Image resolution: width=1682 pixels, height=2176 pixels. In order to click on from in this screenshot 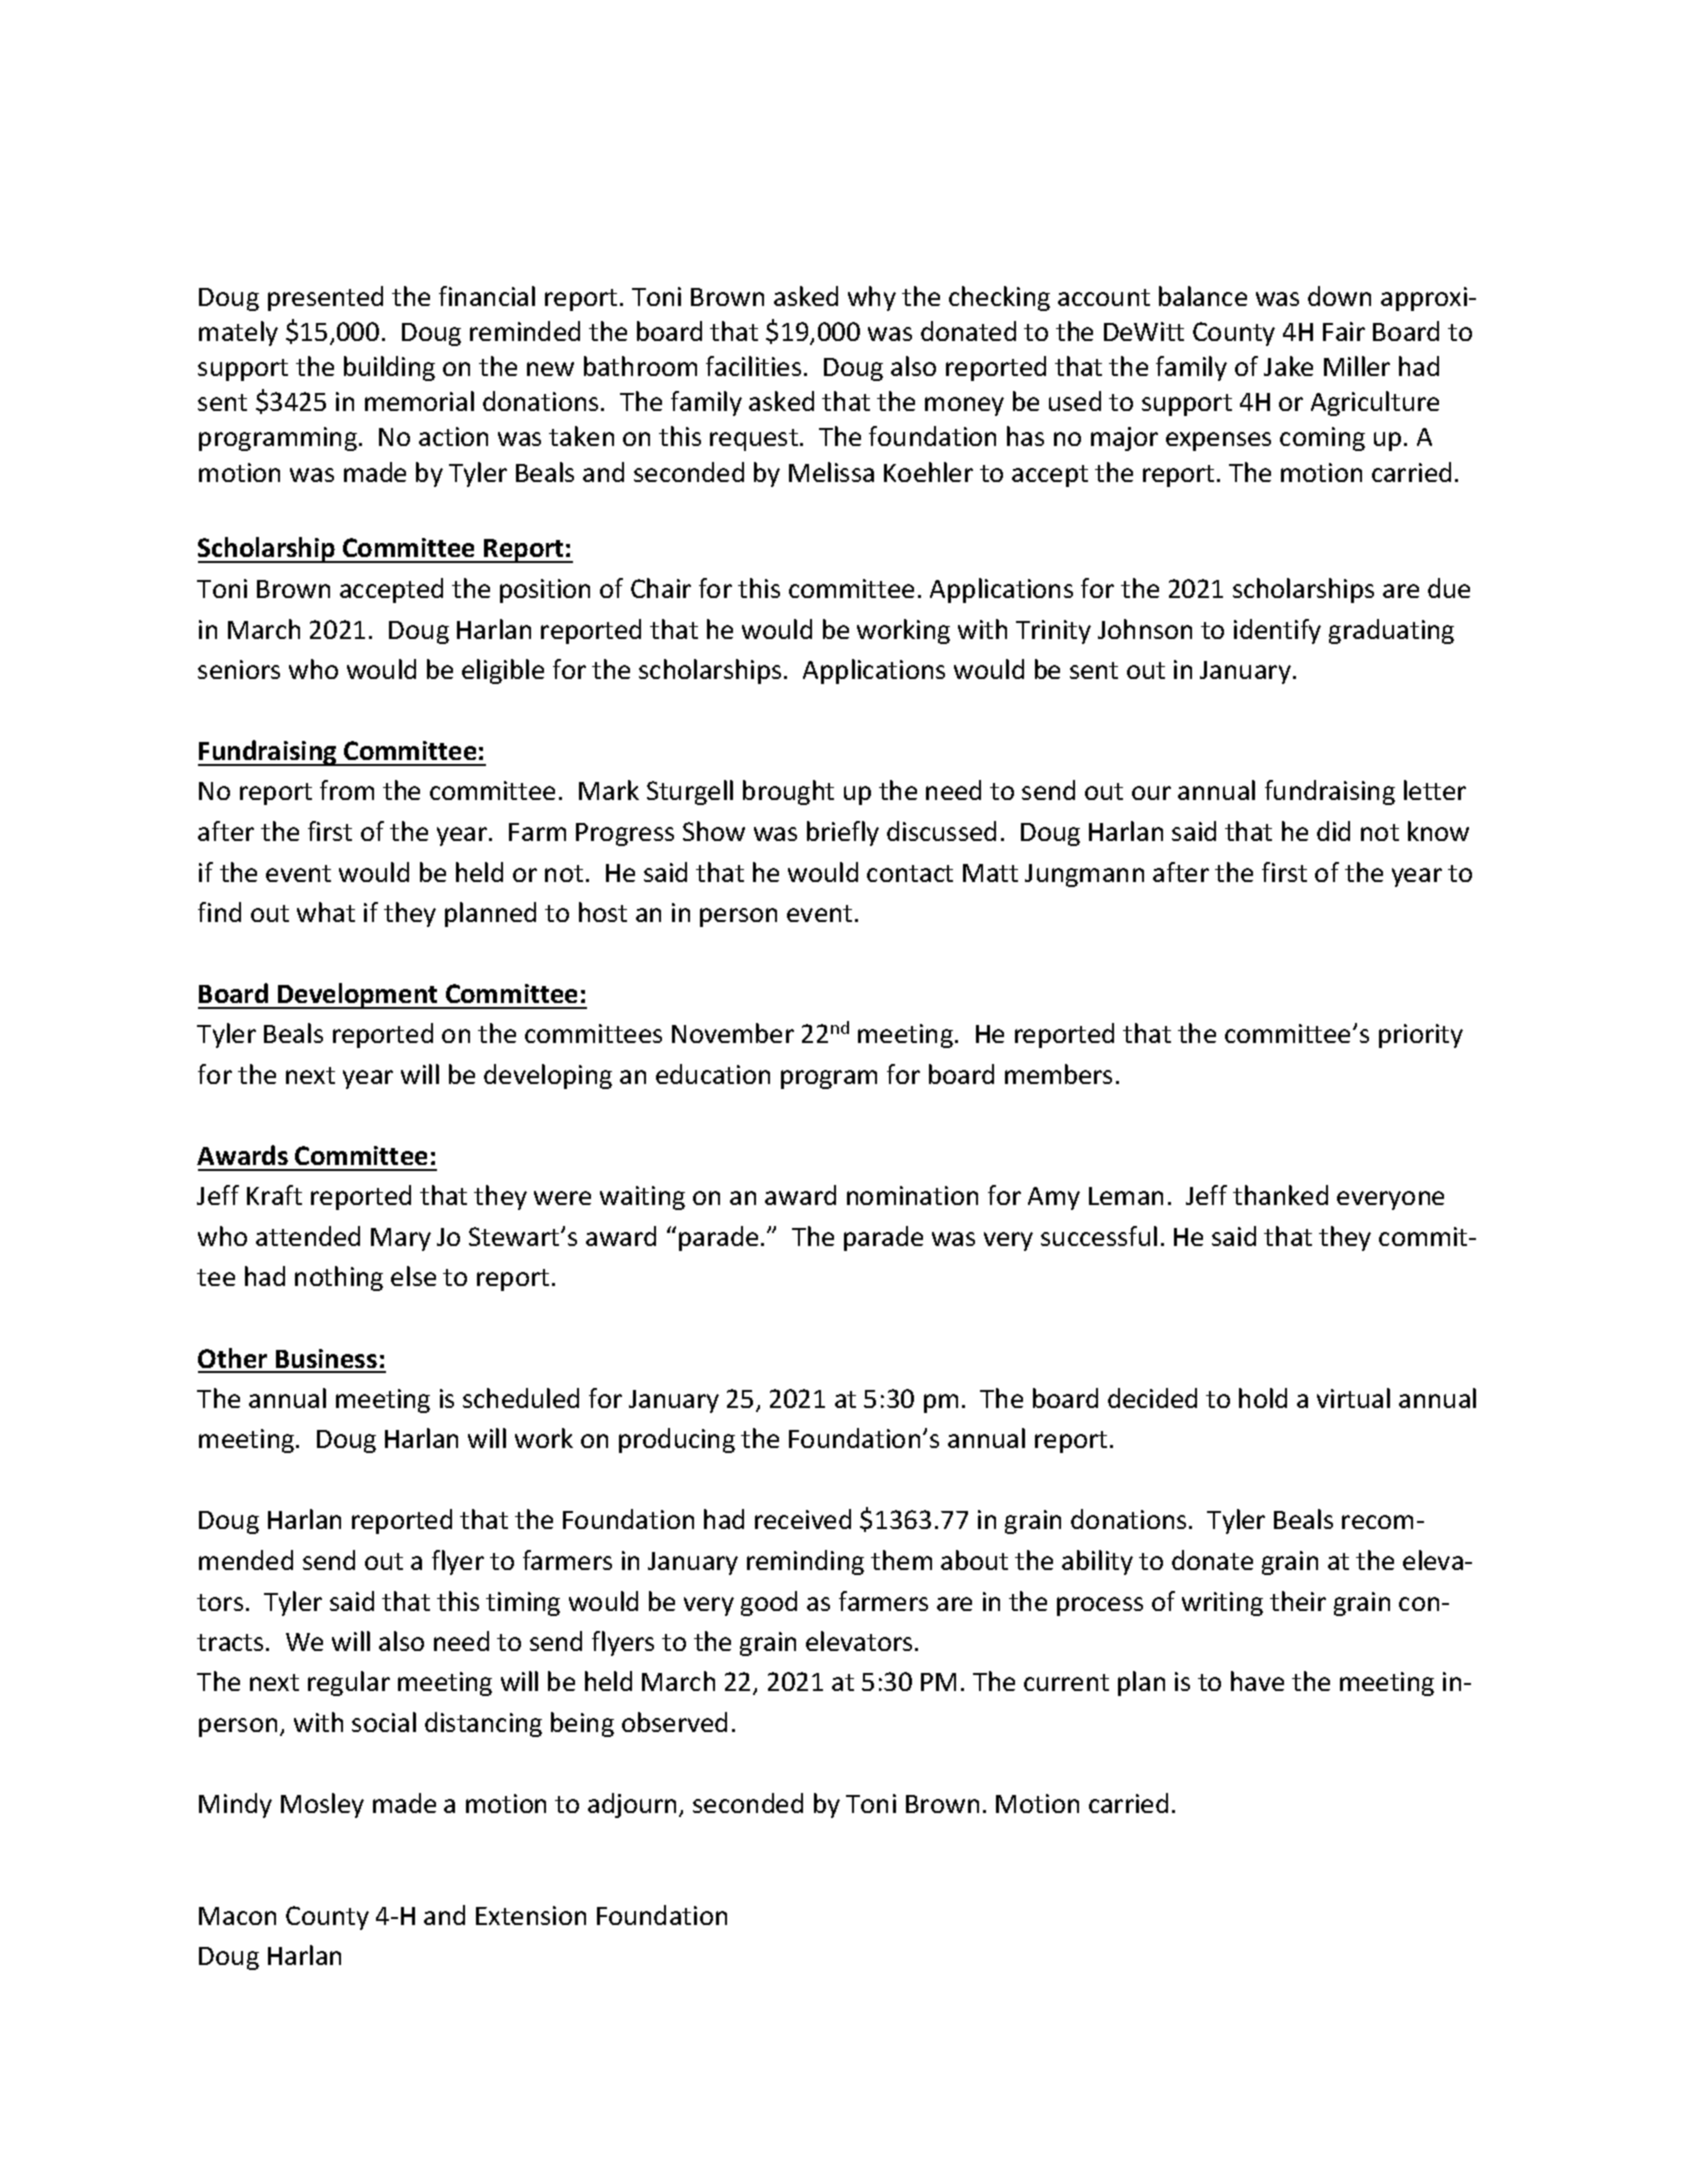, I will do `click(347, 790)`.
